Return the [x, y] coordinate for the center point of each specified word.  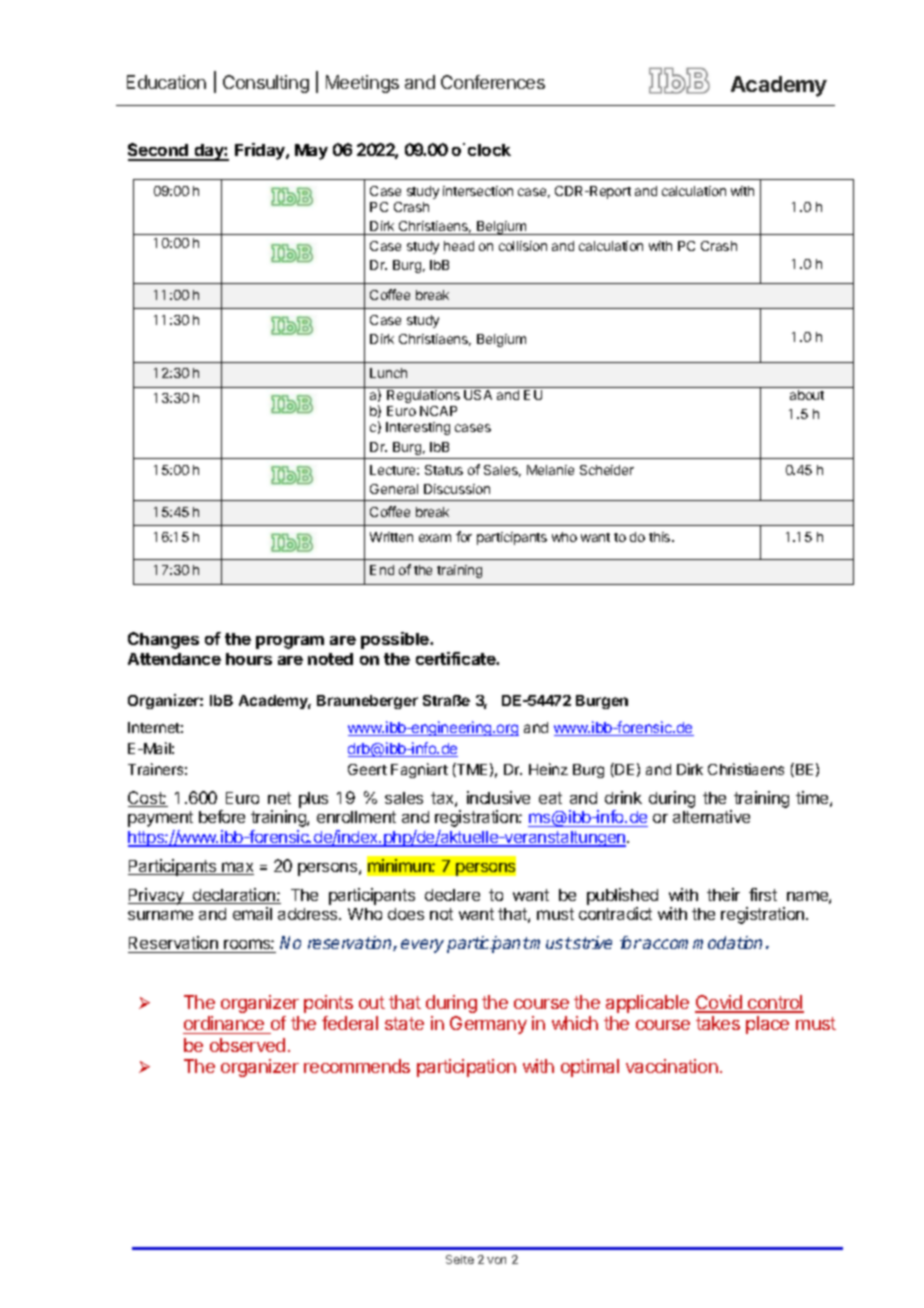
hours [249, 659]
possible [396, 640]
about [807, 395]
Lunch [388, 373]
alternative [711, 816]
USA [478, 395]
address [309, 914]
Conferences [493, 82]
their [723, 894]
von [496, 1260]
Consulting [266, 84]
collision [523, 246]
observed [247, 1045]
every [422, 946]
